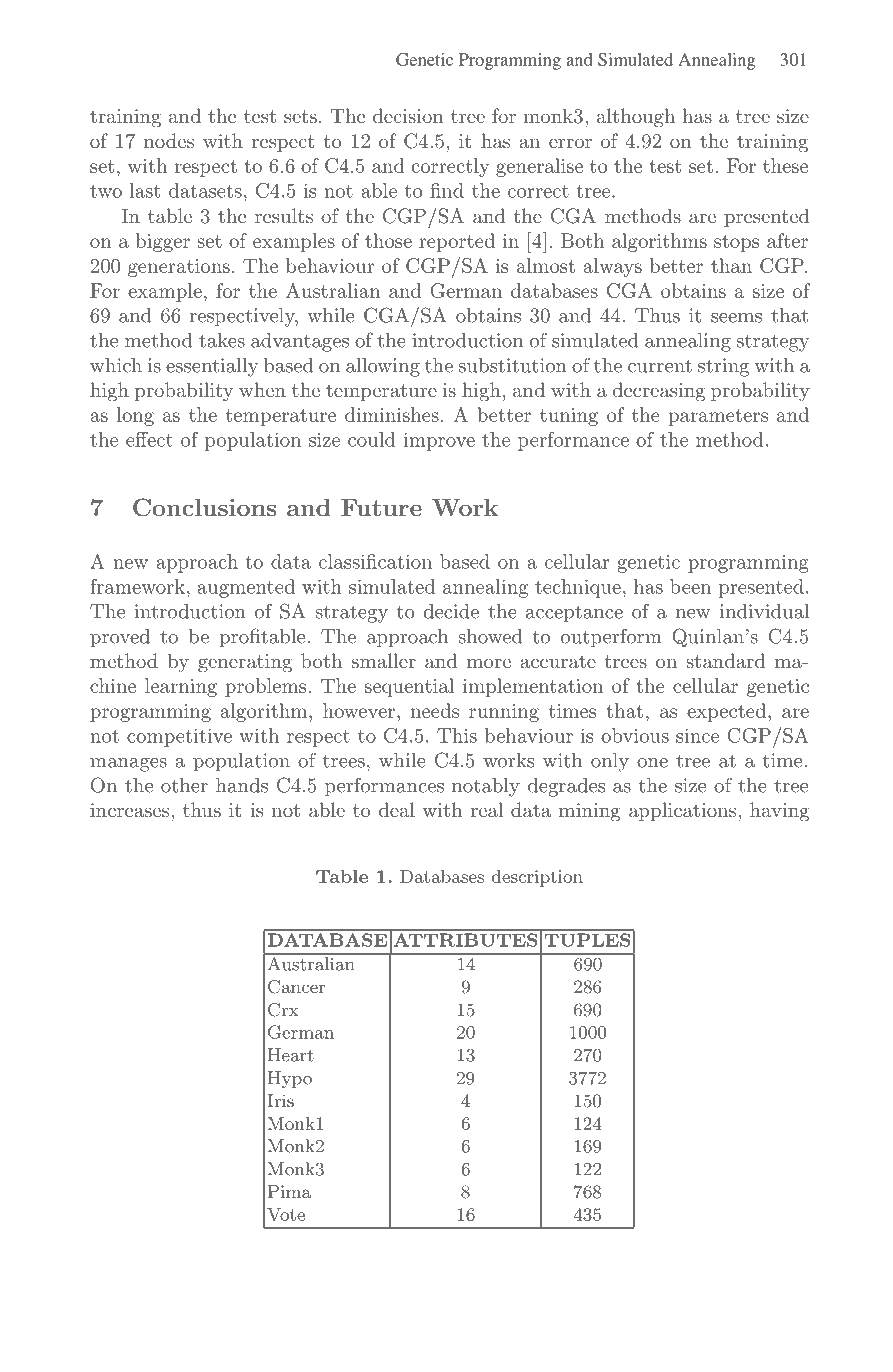 This page has width=893, height=1372. I want to click on nodes, so click(169, 140).
